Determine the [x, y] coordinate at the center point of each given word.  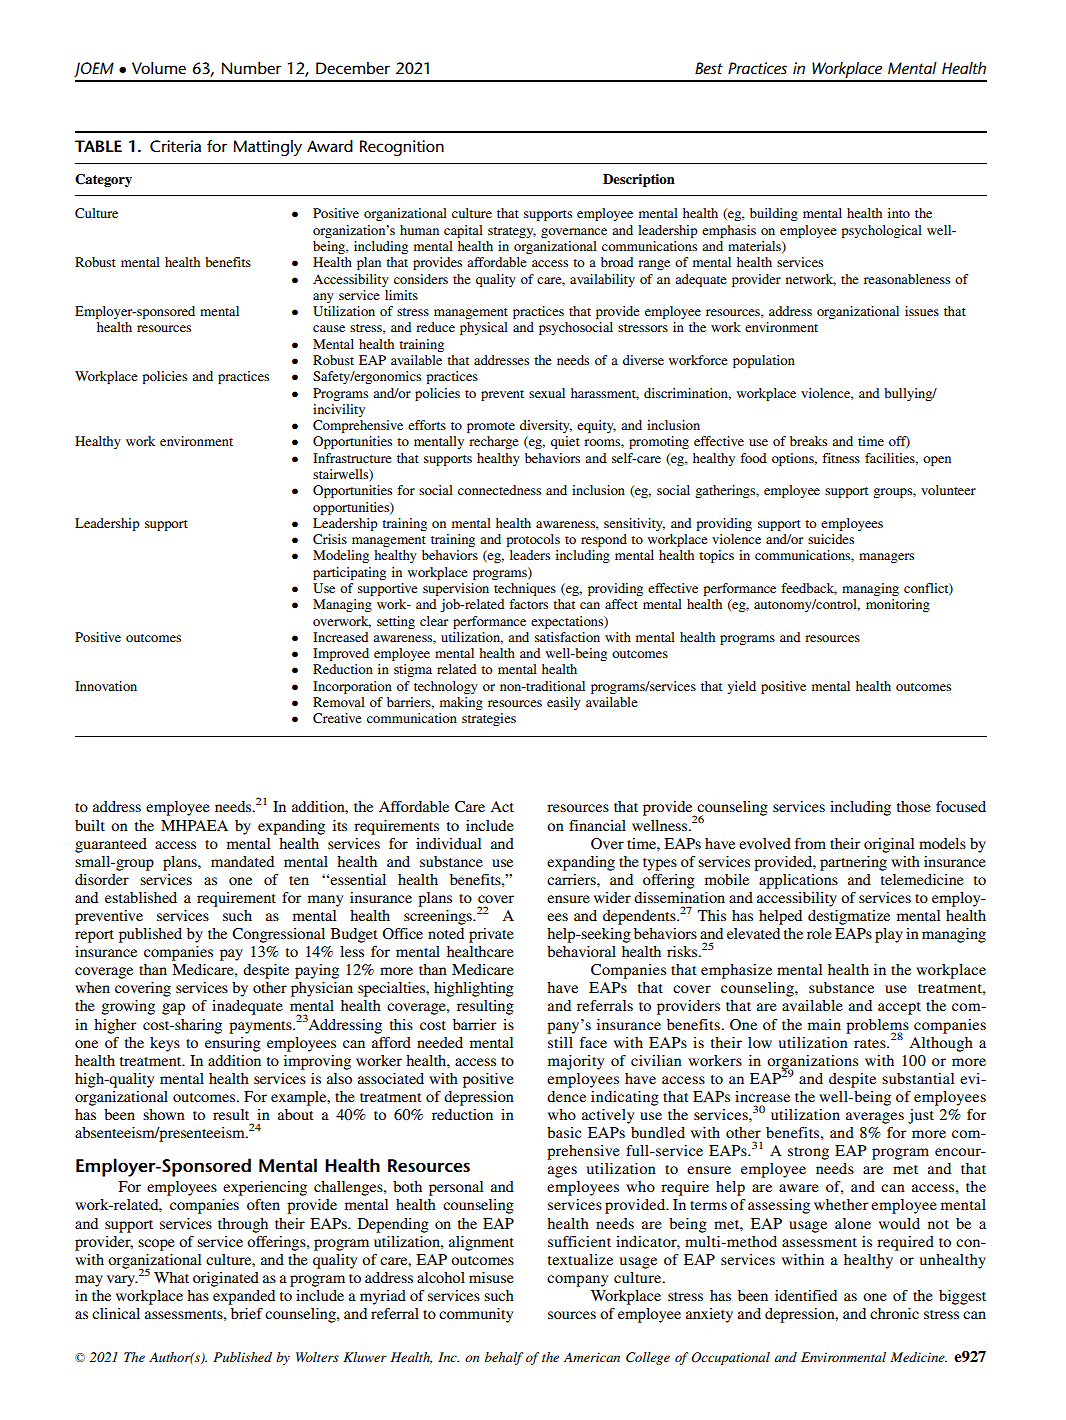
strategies [489, 719]
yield [741, 687]
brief [247, 1313]
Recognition [402, 148]
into [899, 213]
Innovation [106, 686]
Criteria [175, 146]
